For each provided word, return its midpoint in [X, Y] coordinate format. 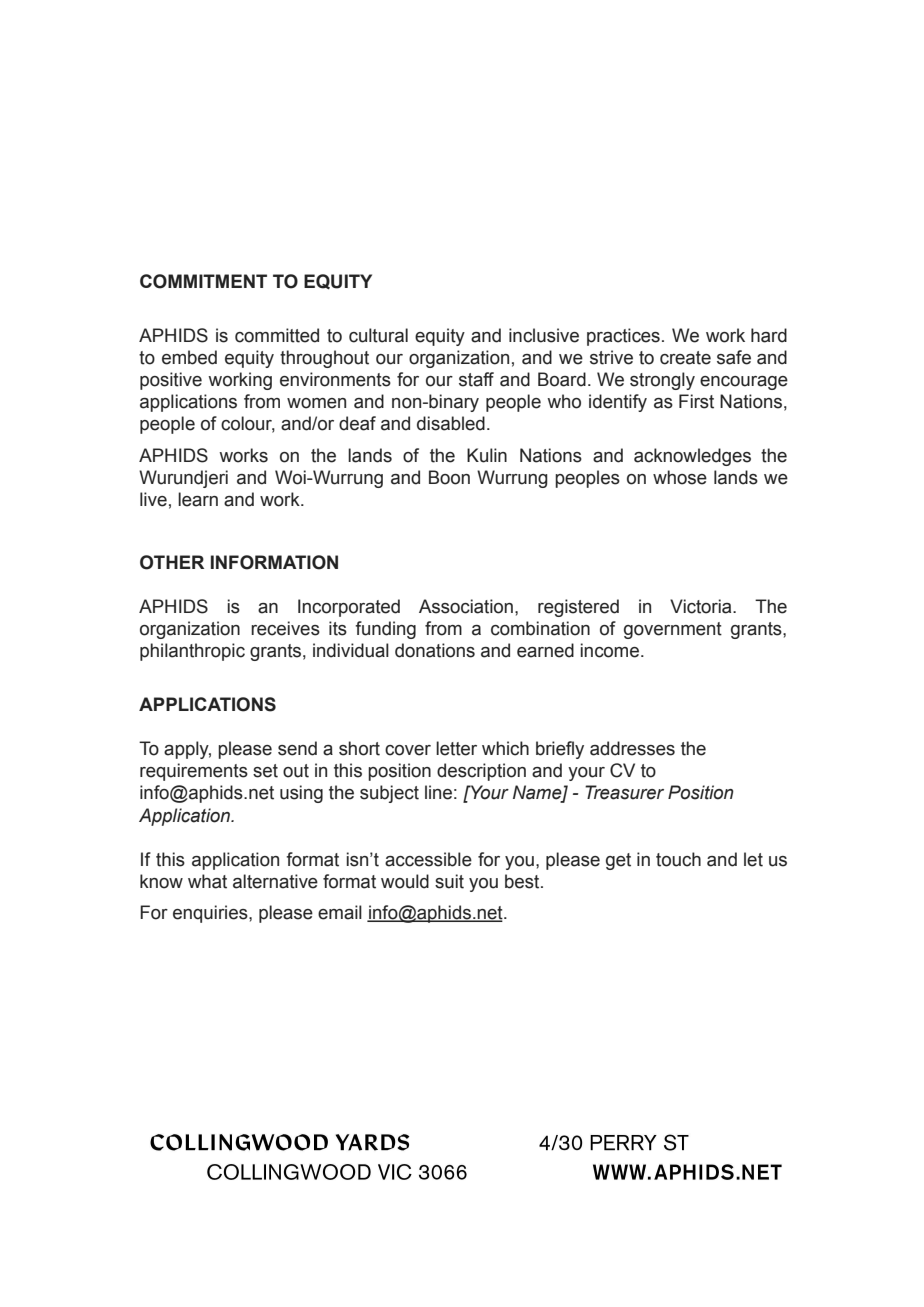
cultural [378, 335]
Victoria [702, 606]
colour [248, 424]
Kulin [487, 455]
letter [456, 748]
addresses [632, 748]
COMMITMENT [203, 281]
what [207, 881]
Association [466, 606]
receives [285, 628]
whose [680, 477]
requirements [194, 772]
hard [769, 335]
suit [449, 881]
